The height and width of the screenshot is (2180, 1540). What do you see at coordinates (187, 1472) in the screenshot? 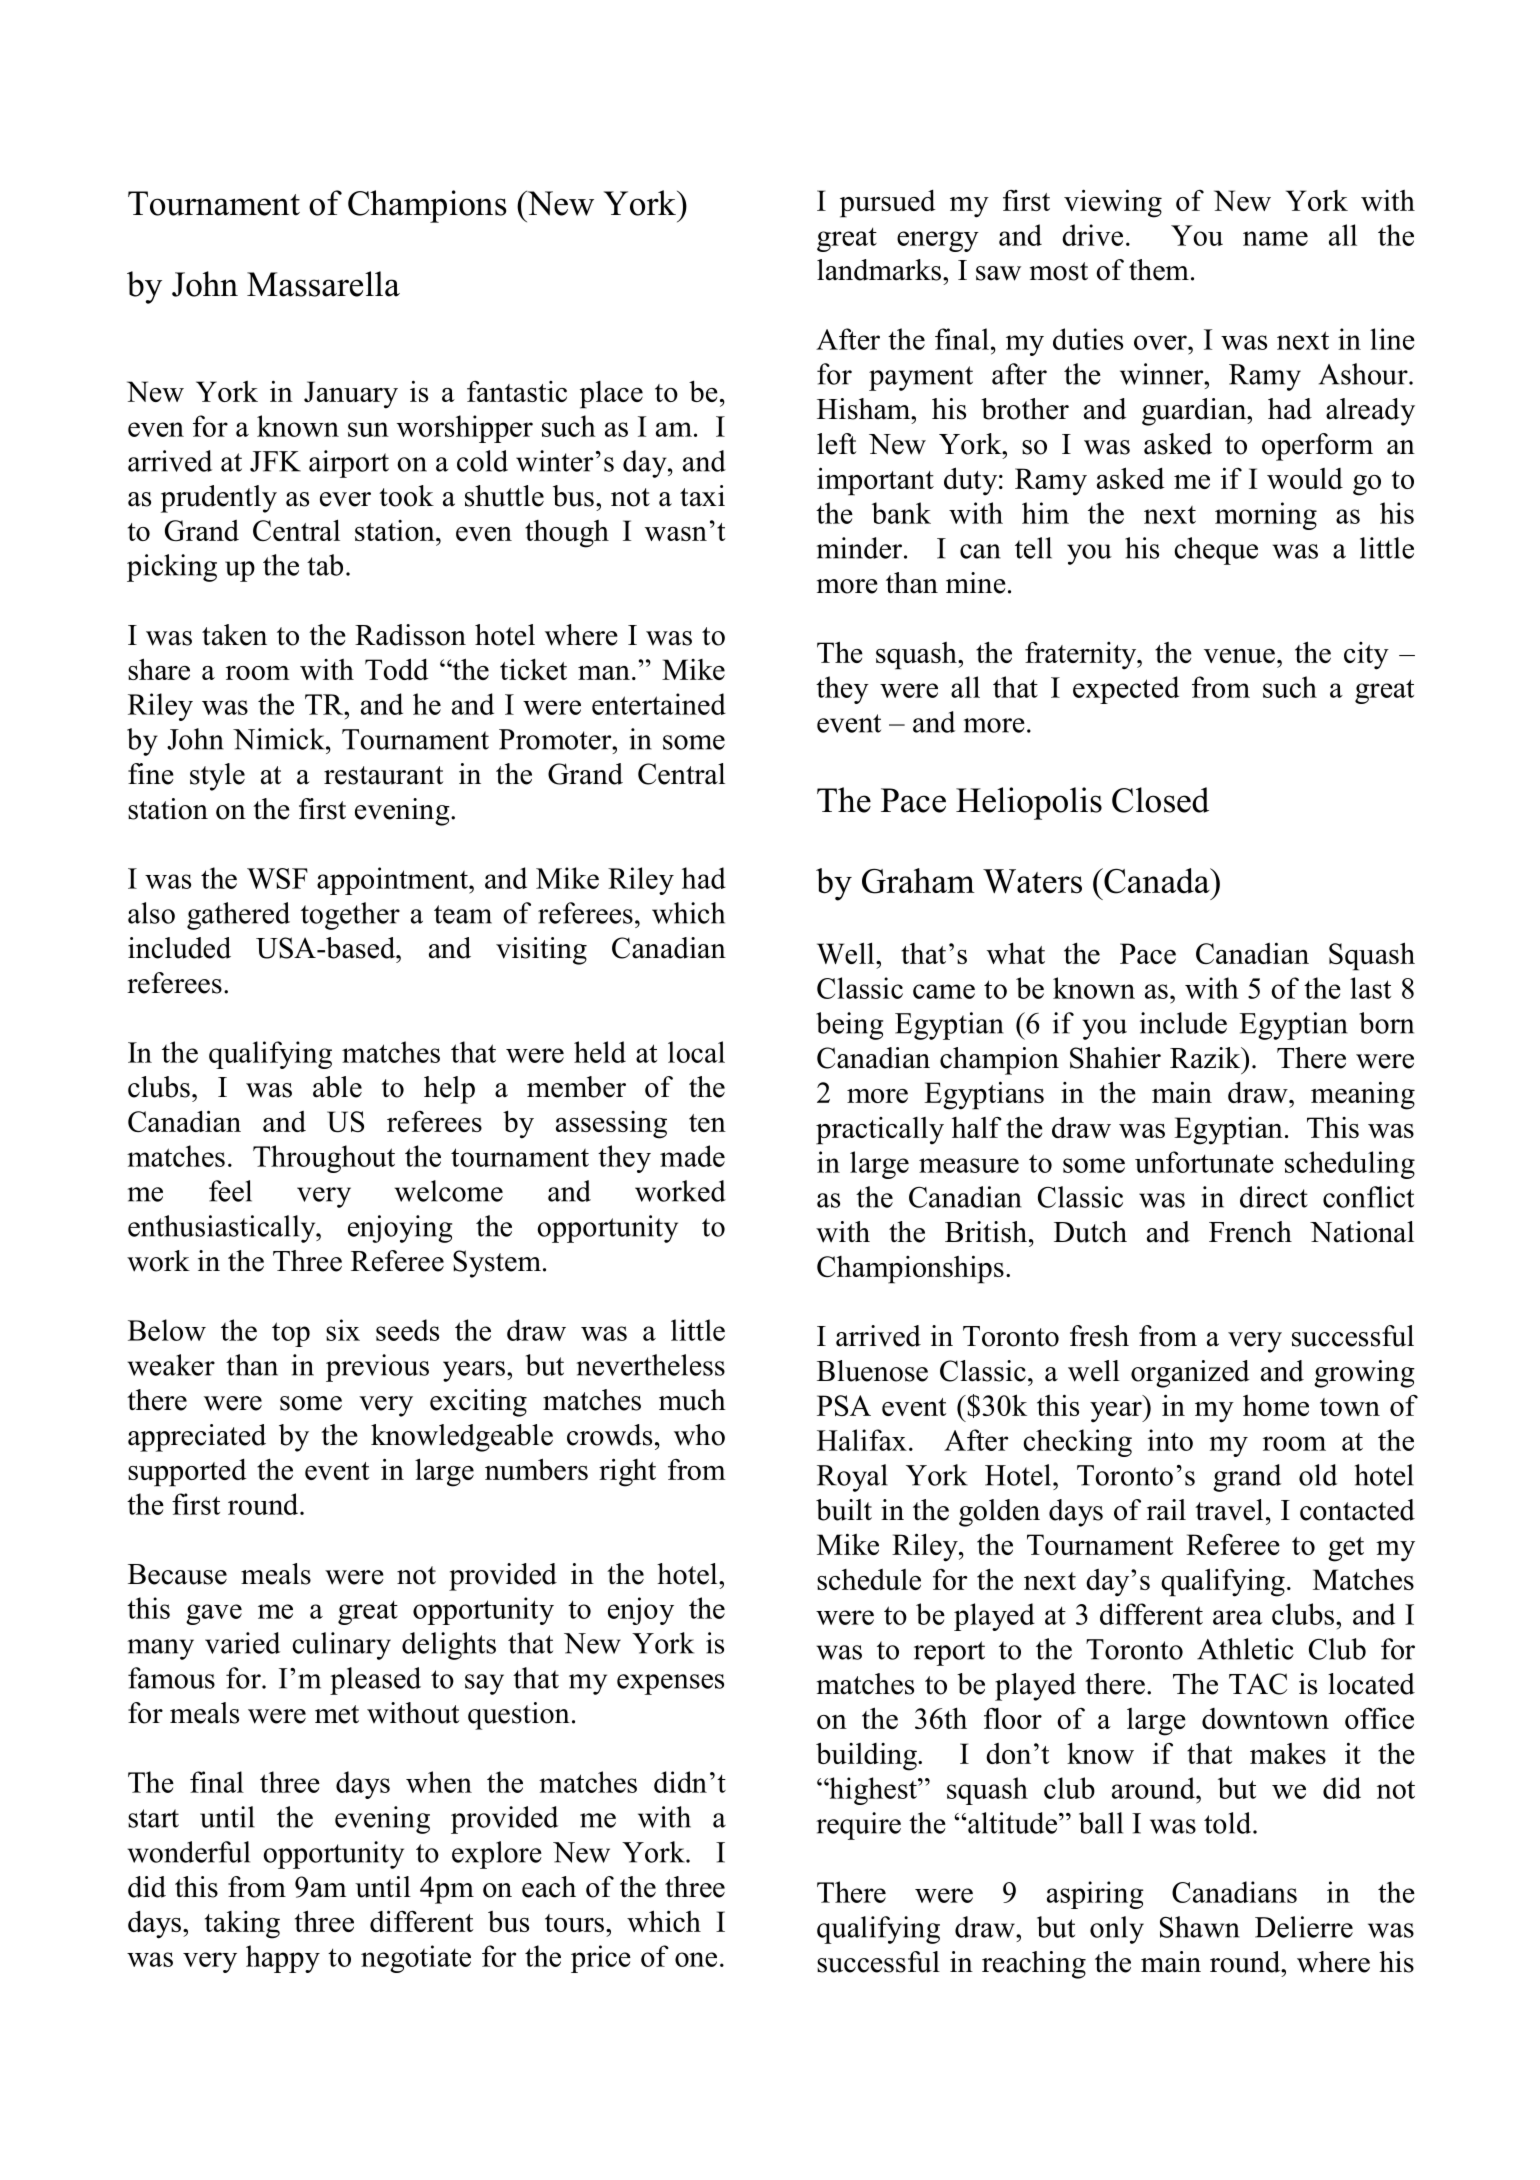
I see `supported` at bounding box center [187, 1472].
